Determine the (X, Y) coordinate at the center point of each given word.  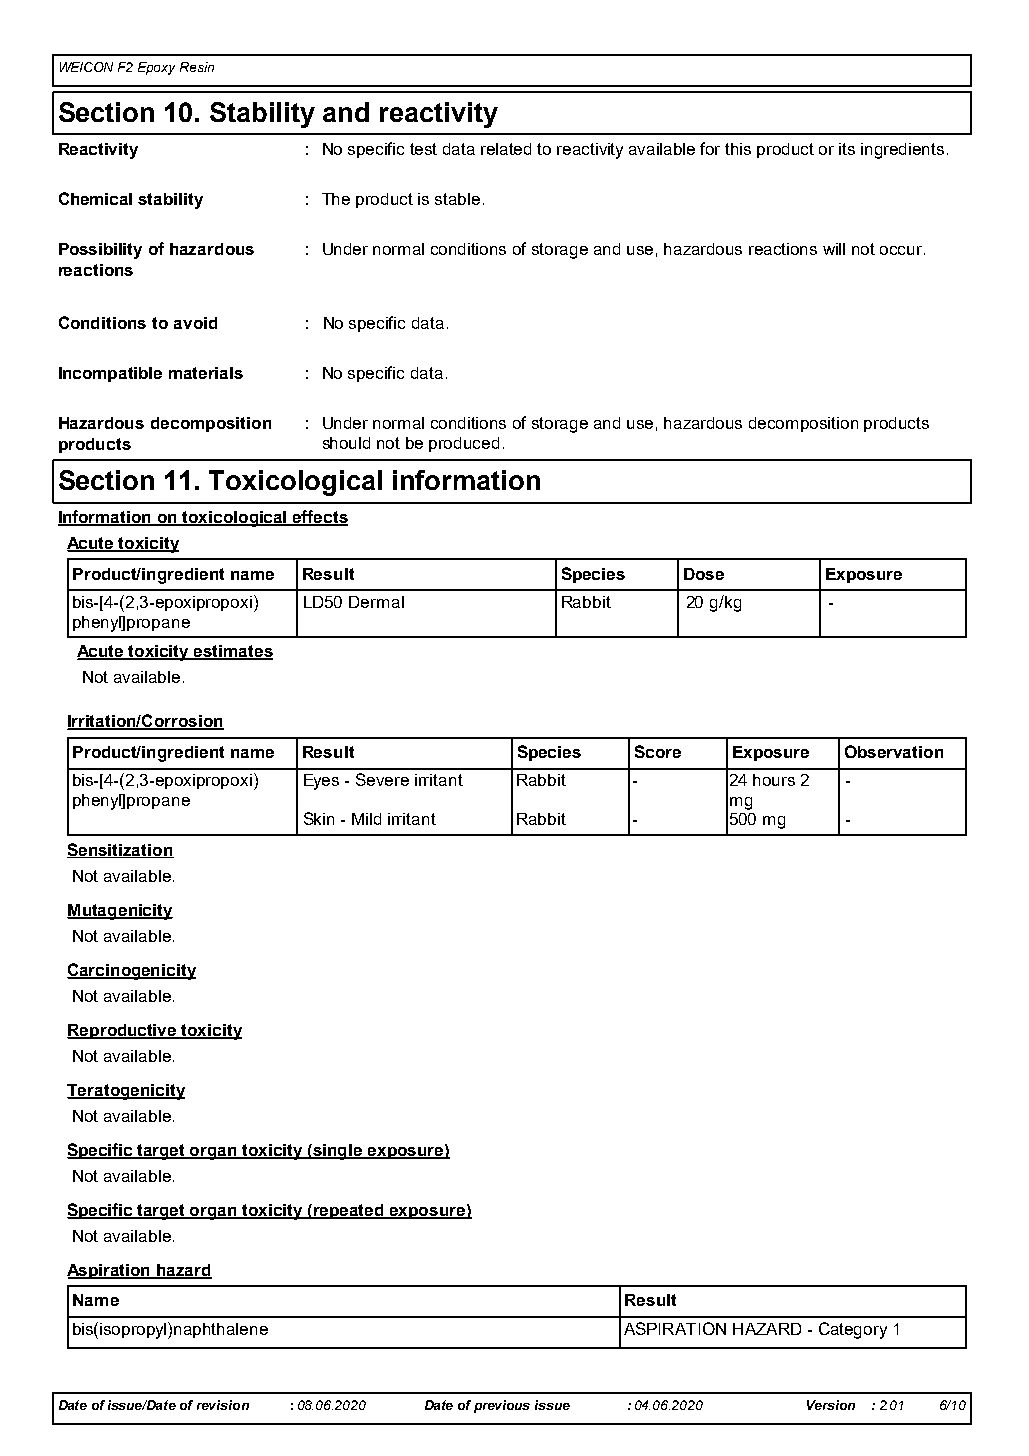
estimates (232, 652)
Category (853, 1330)
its (847, 149)
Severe (382, 779)
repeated (349, 1211)
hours (774, 780)
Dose (704, 574)
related (506, 149)
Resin (197, 67)
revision (223, 1405)
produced (464, 444)
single (338, 1152)
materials (206, 373)
